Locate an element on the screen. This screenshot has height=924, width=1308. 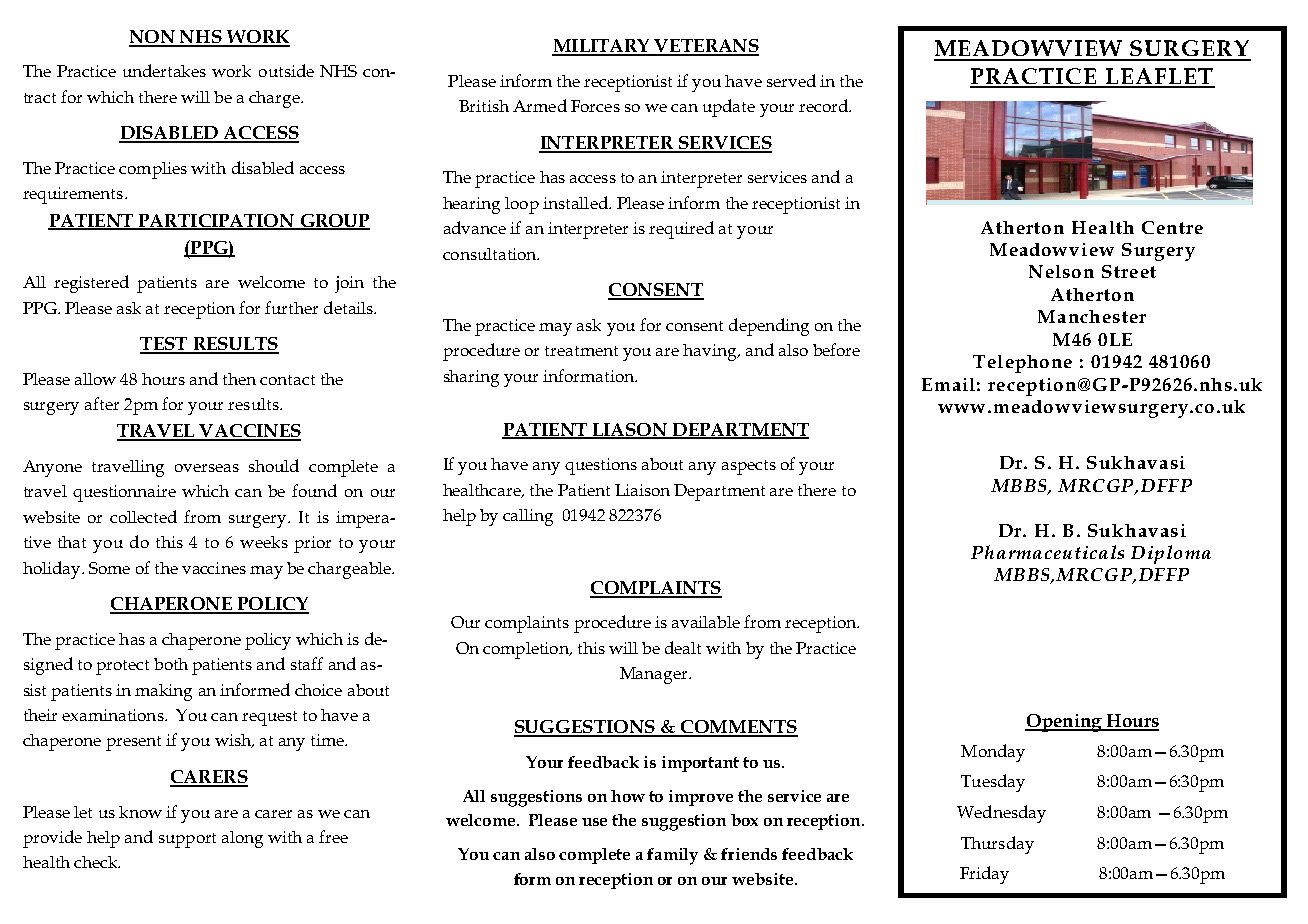
MILITARY is located at coordinates (602, 47).
